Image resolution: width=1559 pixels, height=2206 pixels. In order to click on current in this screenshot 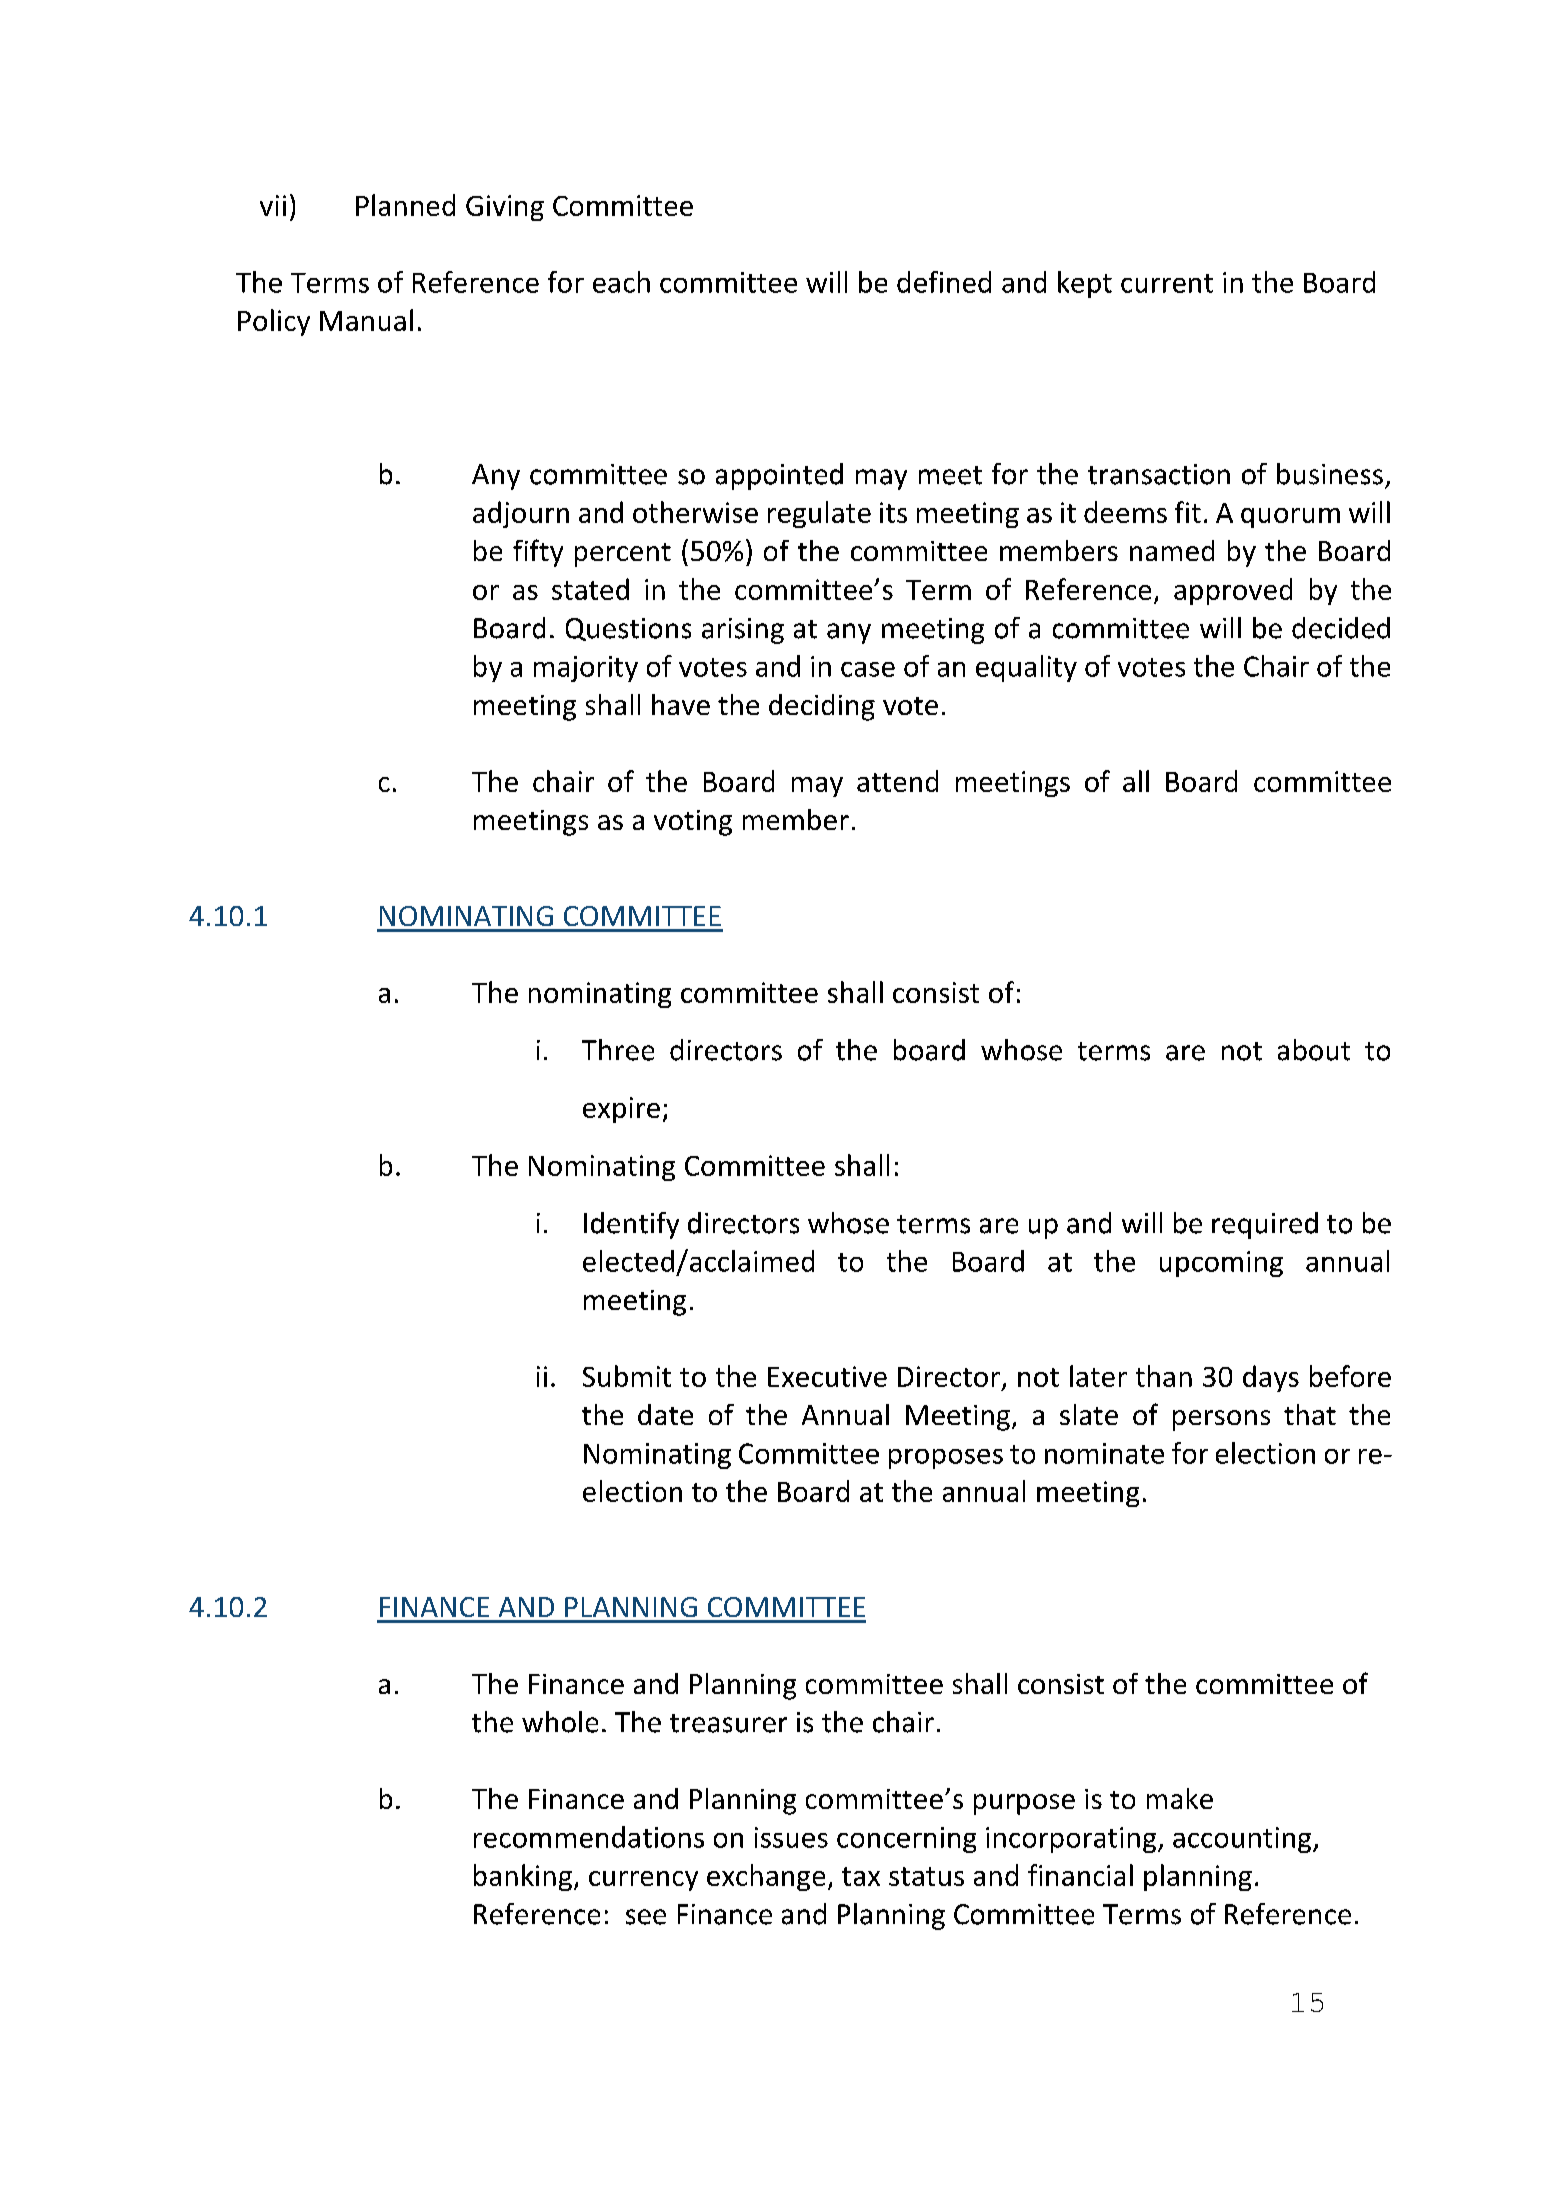, I will do `click(1167, 283)`.
